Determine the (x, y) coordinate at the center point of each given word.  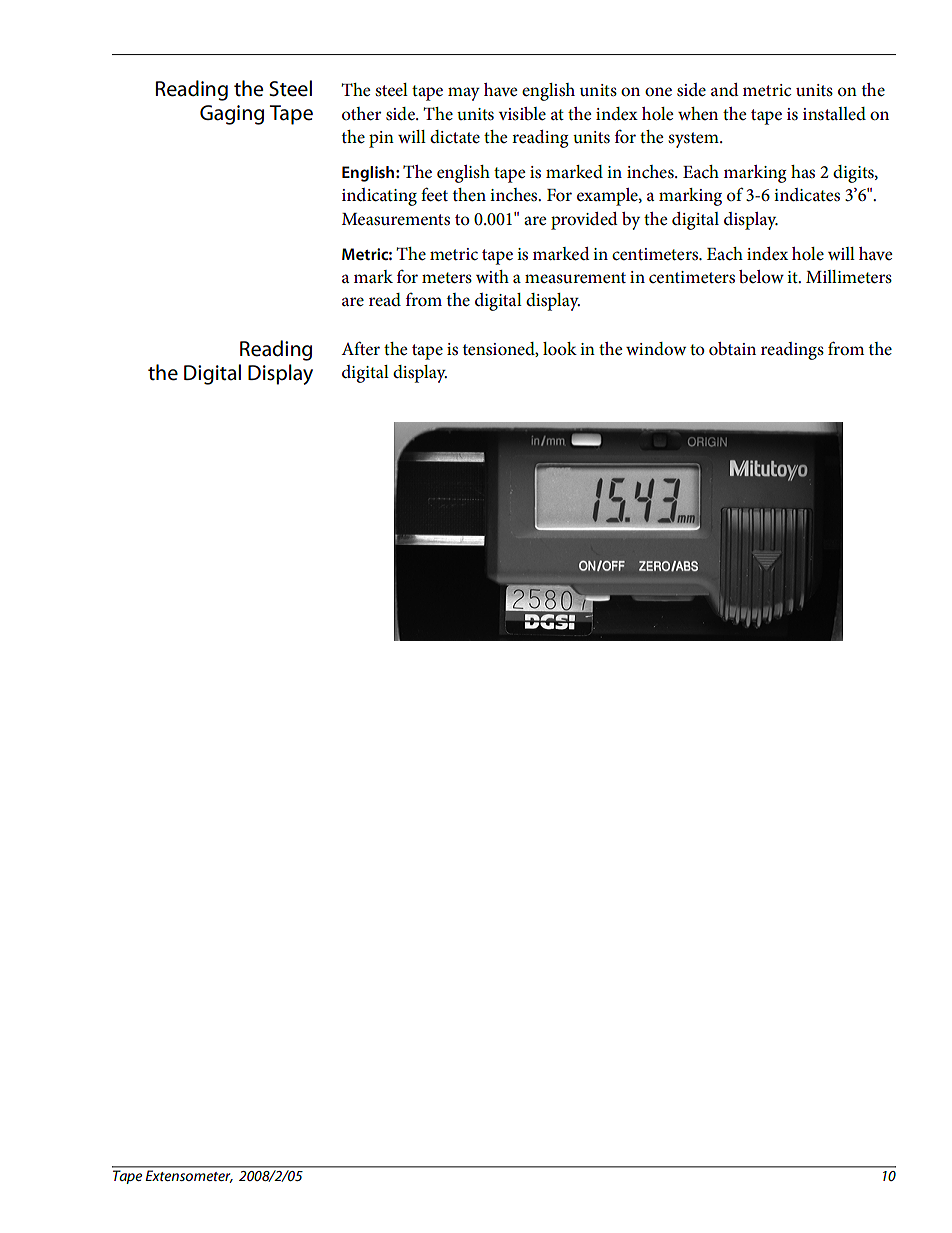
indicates (807, 195)
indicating (379, 197)
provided (584, 221)
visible (522, 114)
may (464, 94)
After (360, 348)
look (560, 349)
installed (834, 114)
